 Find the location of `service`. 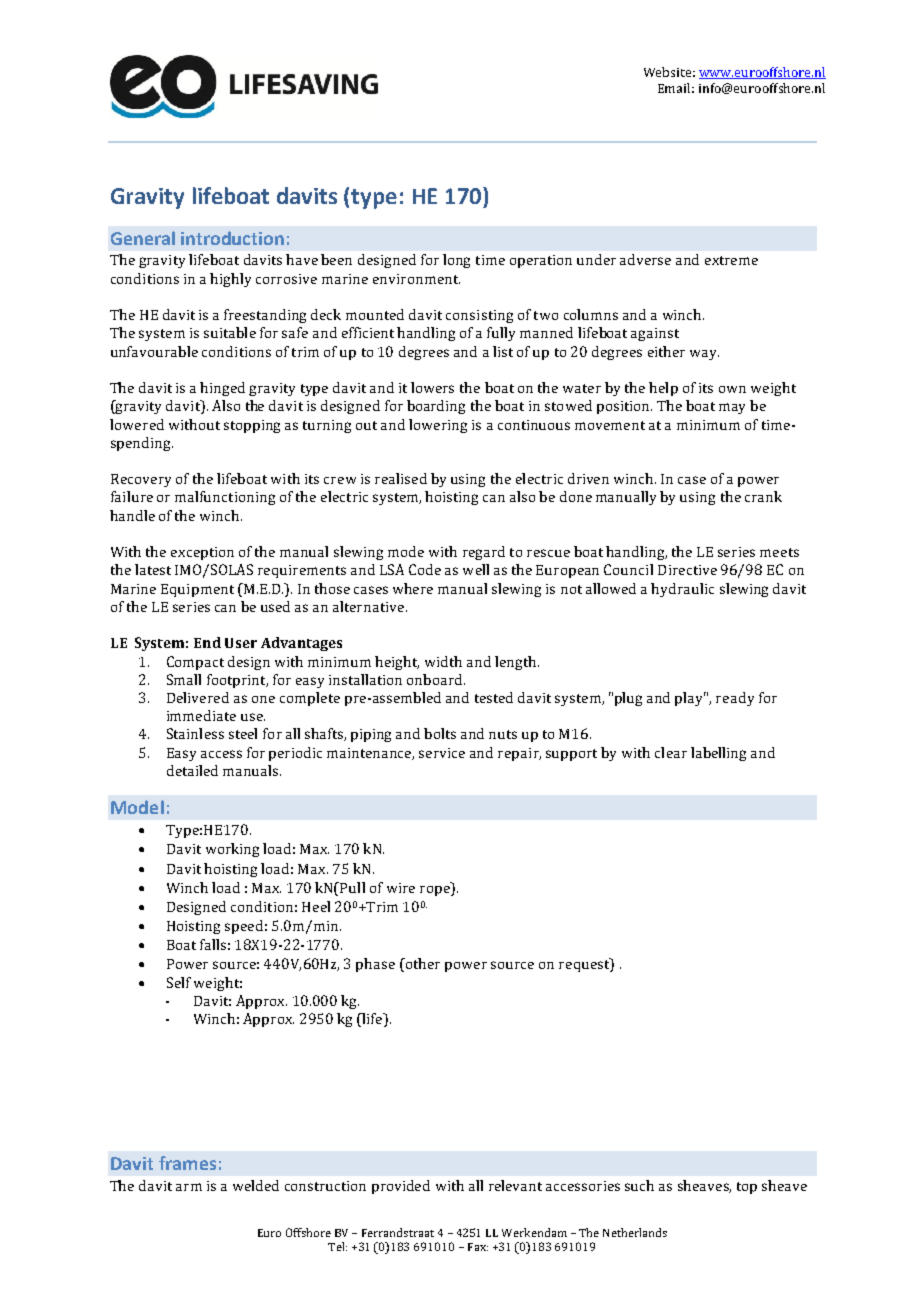

service is located at coordinates (442, 753).
